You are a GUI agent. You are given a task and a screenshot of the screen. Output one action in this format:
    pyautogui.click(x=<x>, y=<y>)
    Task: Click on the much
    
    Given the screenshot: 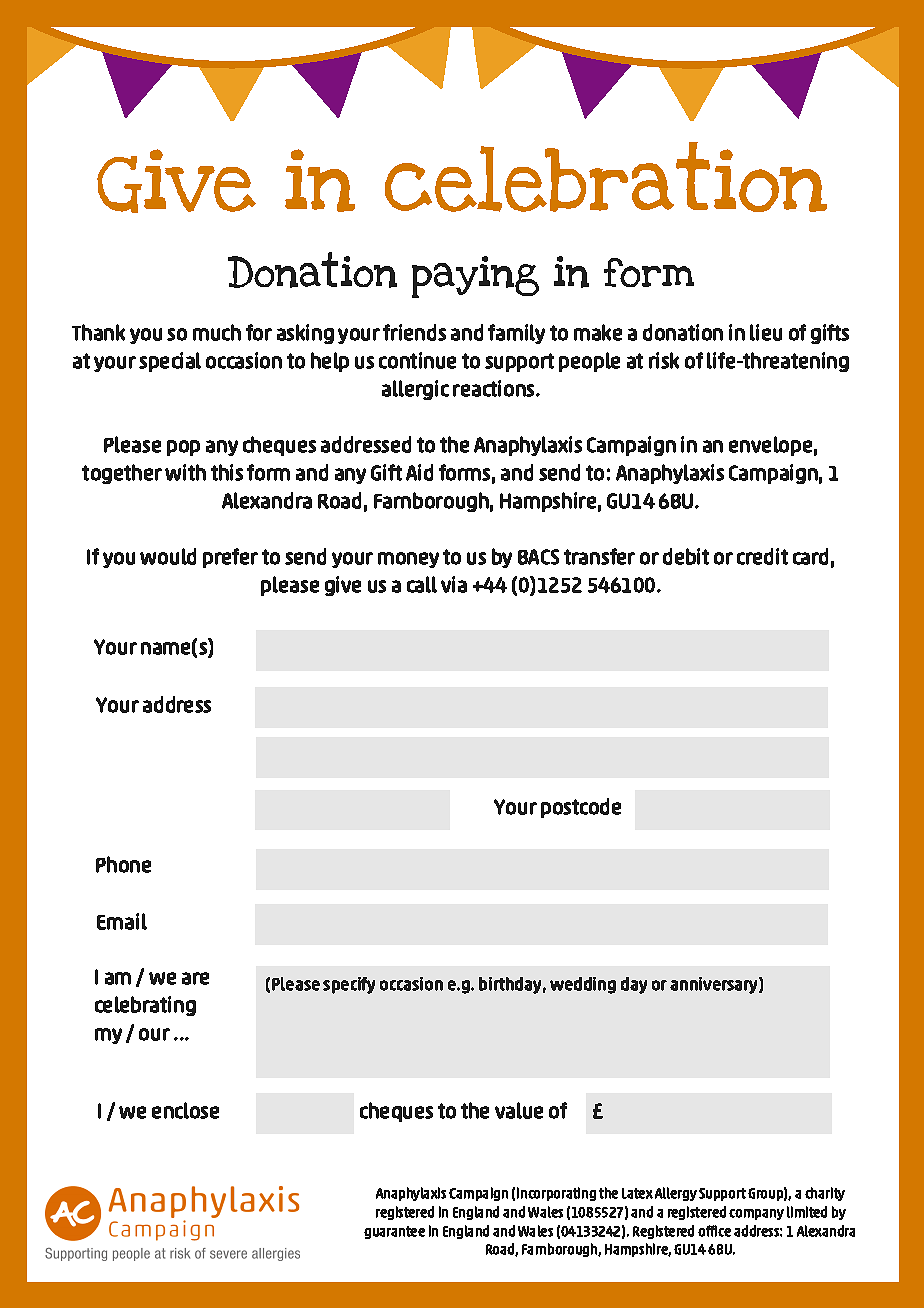 What is the action you would take?
    pyautogui.click(x=217, y=332)
